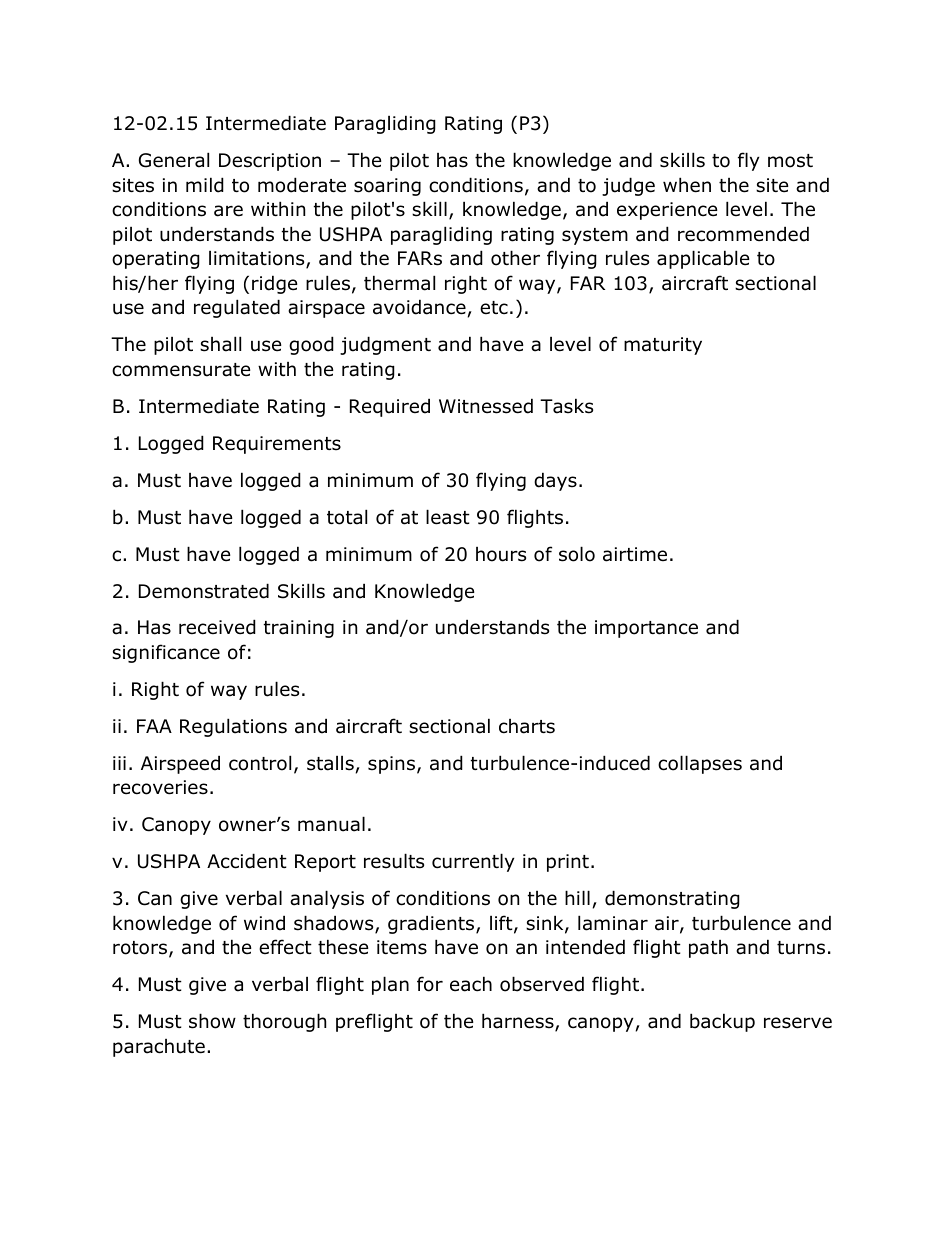 This document has width=952, height=1233. I want to click on collapses, so click(700, 764).
